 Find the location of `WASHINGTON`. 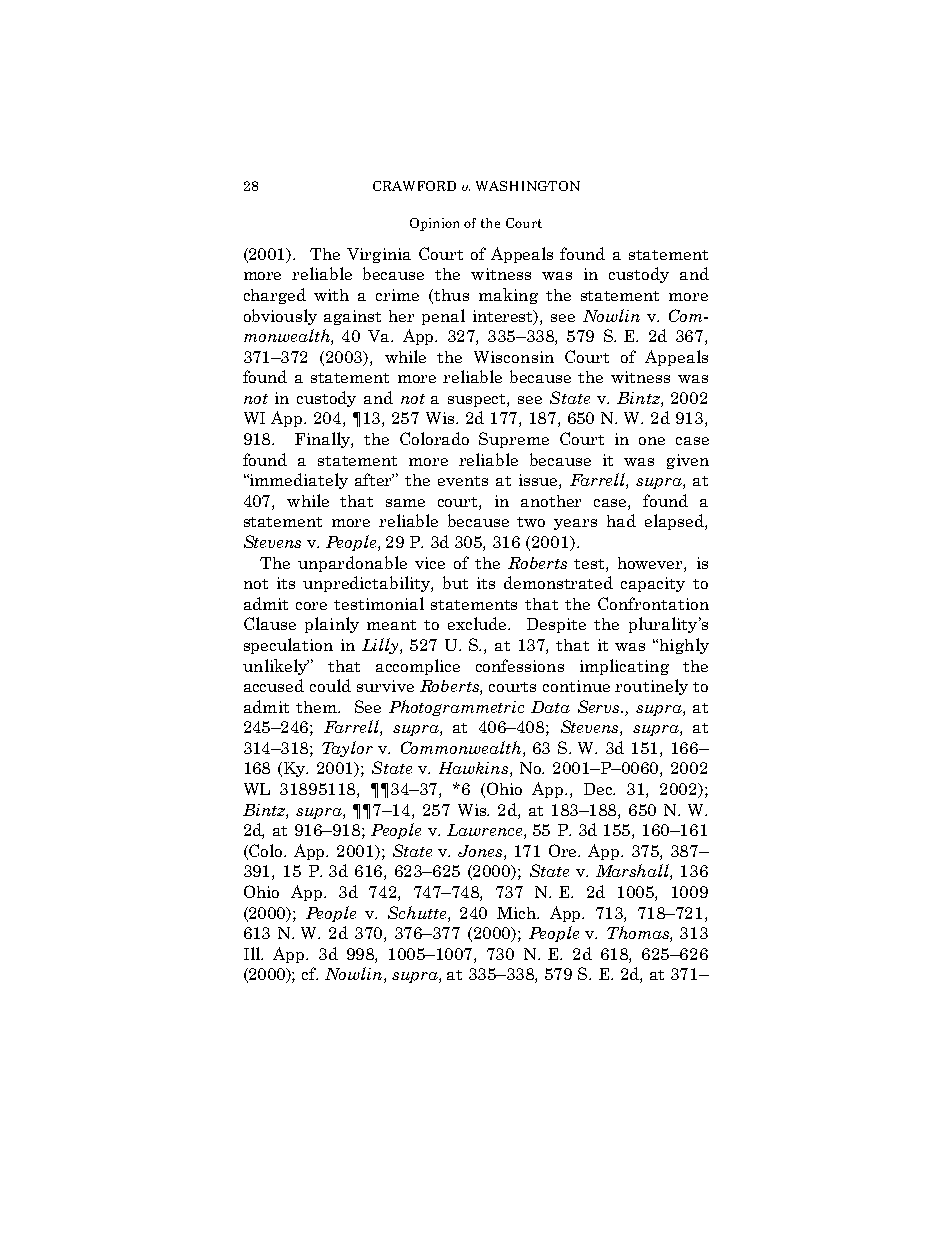

WASHINGTON is located at coordinates (528, 186).
